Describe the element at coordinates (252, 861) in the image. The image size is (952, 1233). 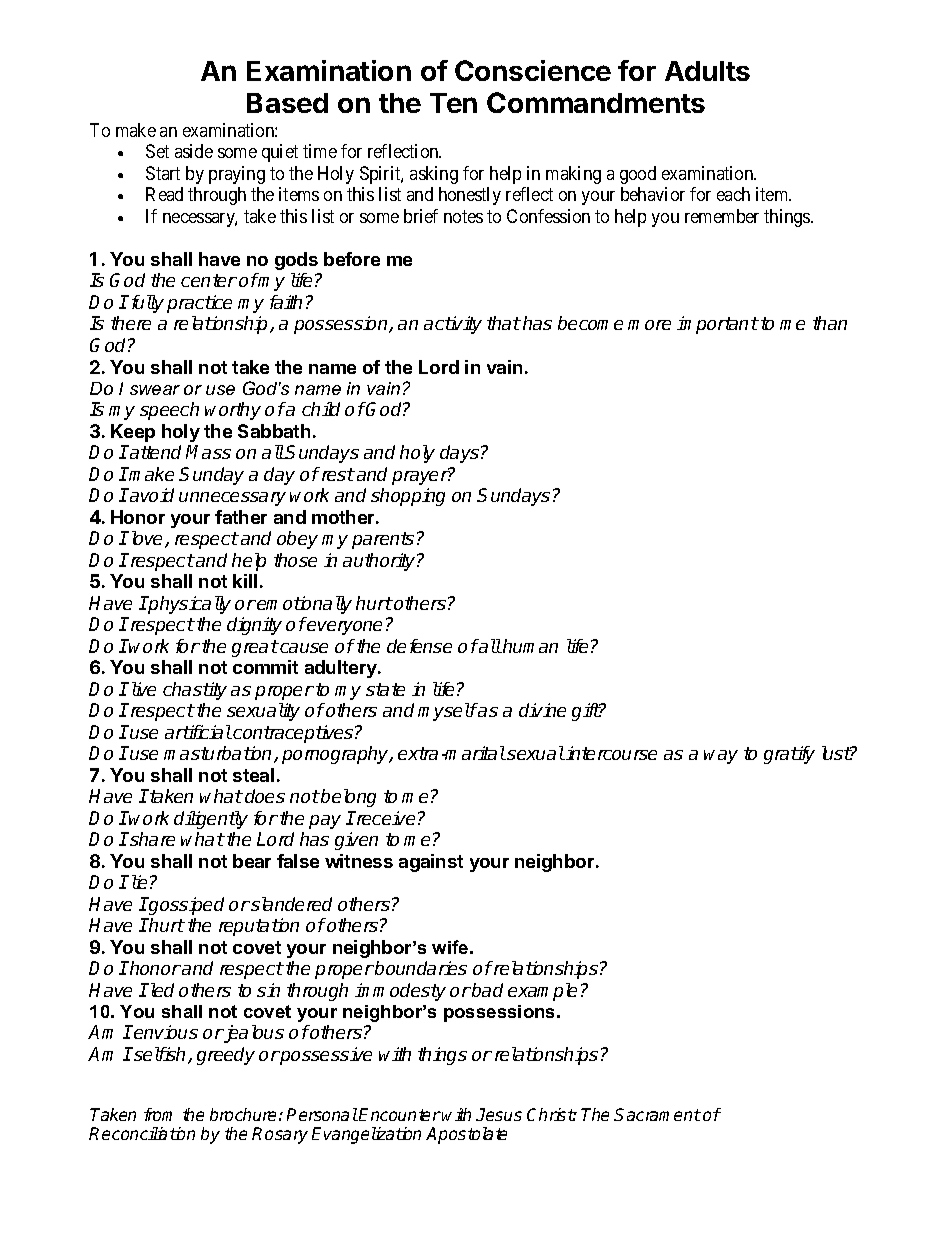
I see `bear` at that location.
